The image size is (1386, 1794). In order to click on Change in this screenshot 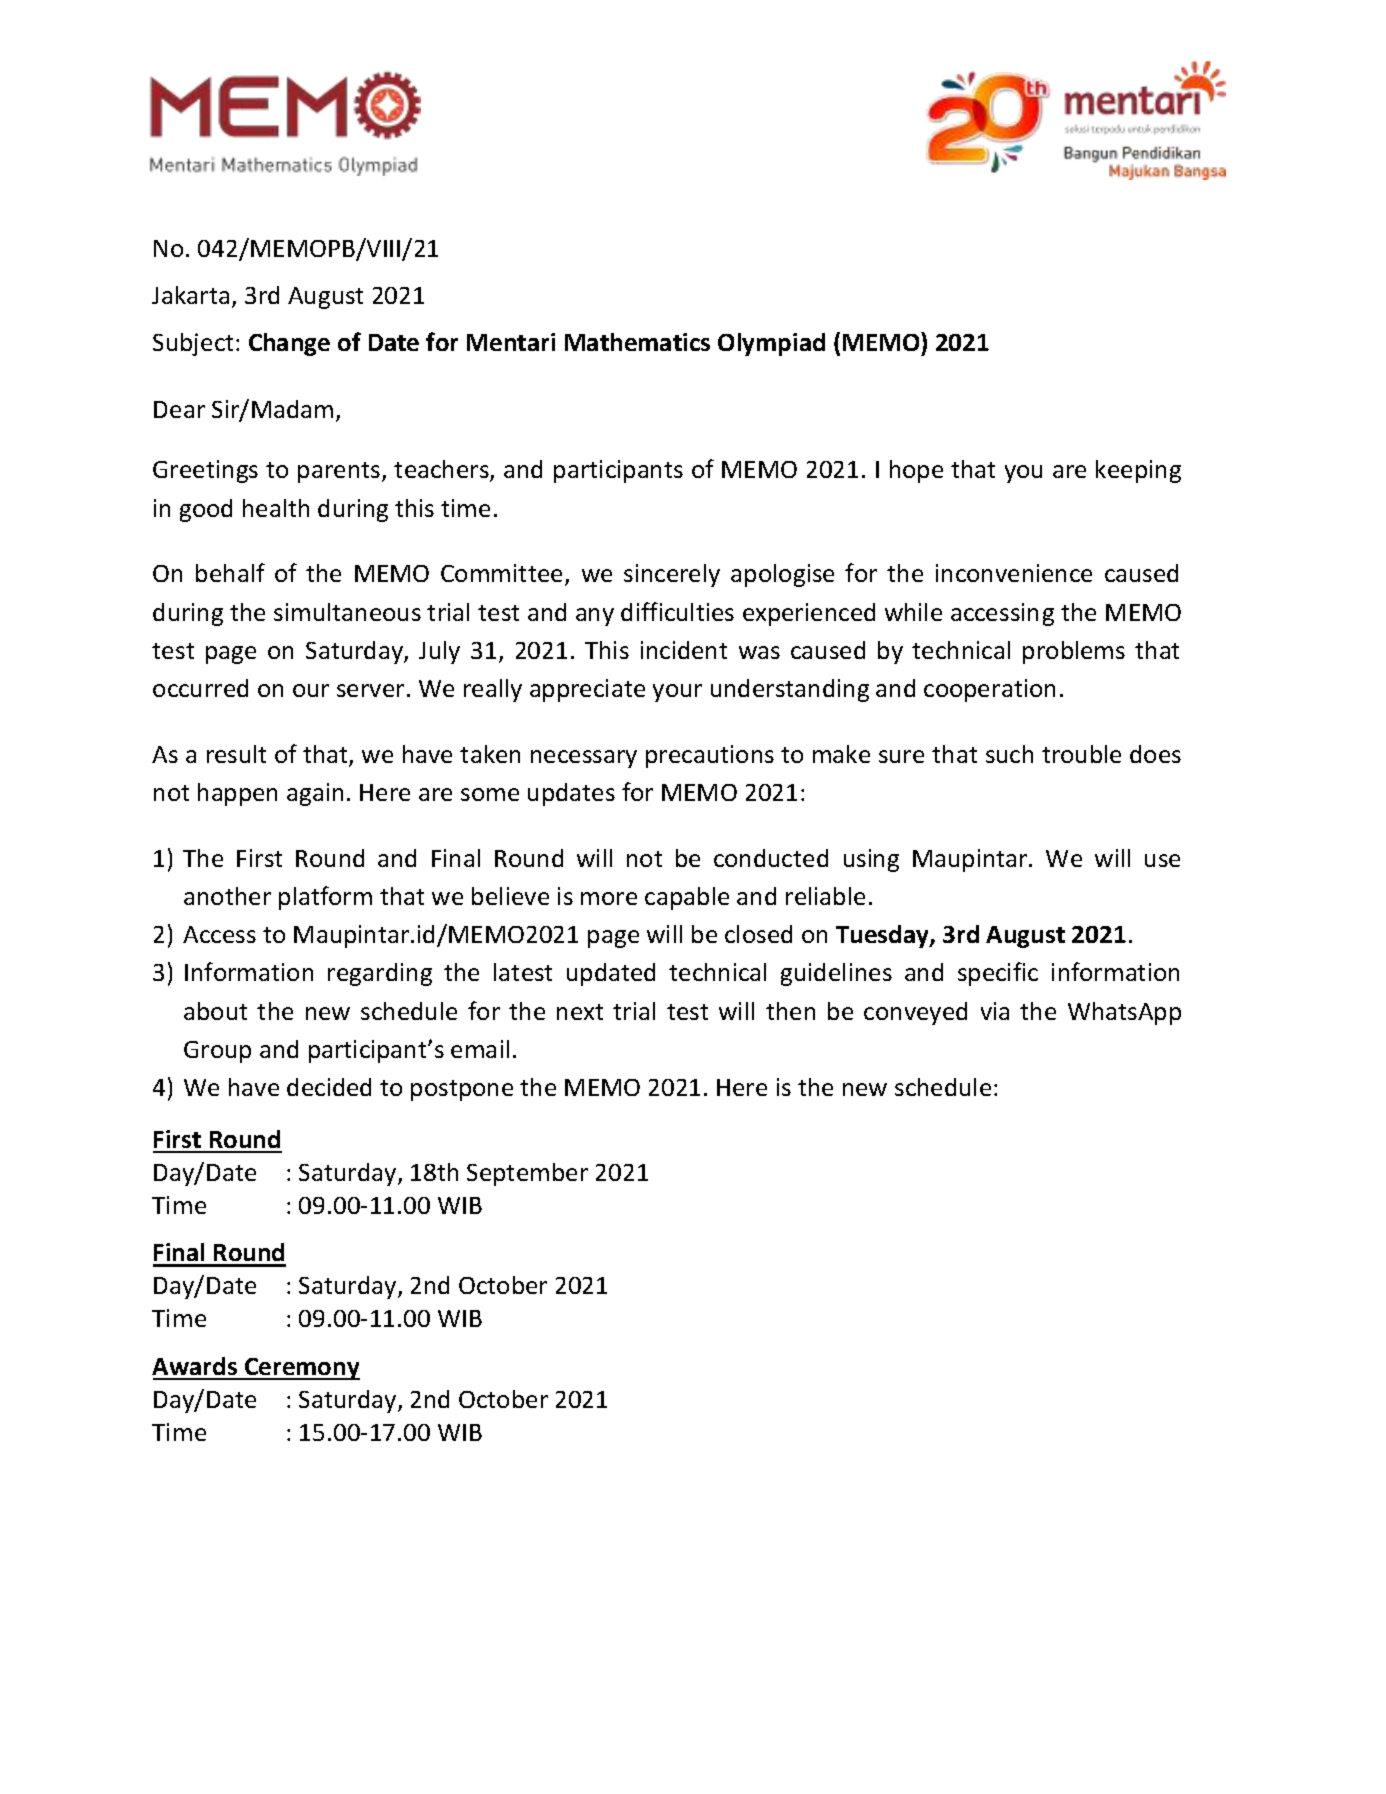, I will do `click(289, 344)`.
